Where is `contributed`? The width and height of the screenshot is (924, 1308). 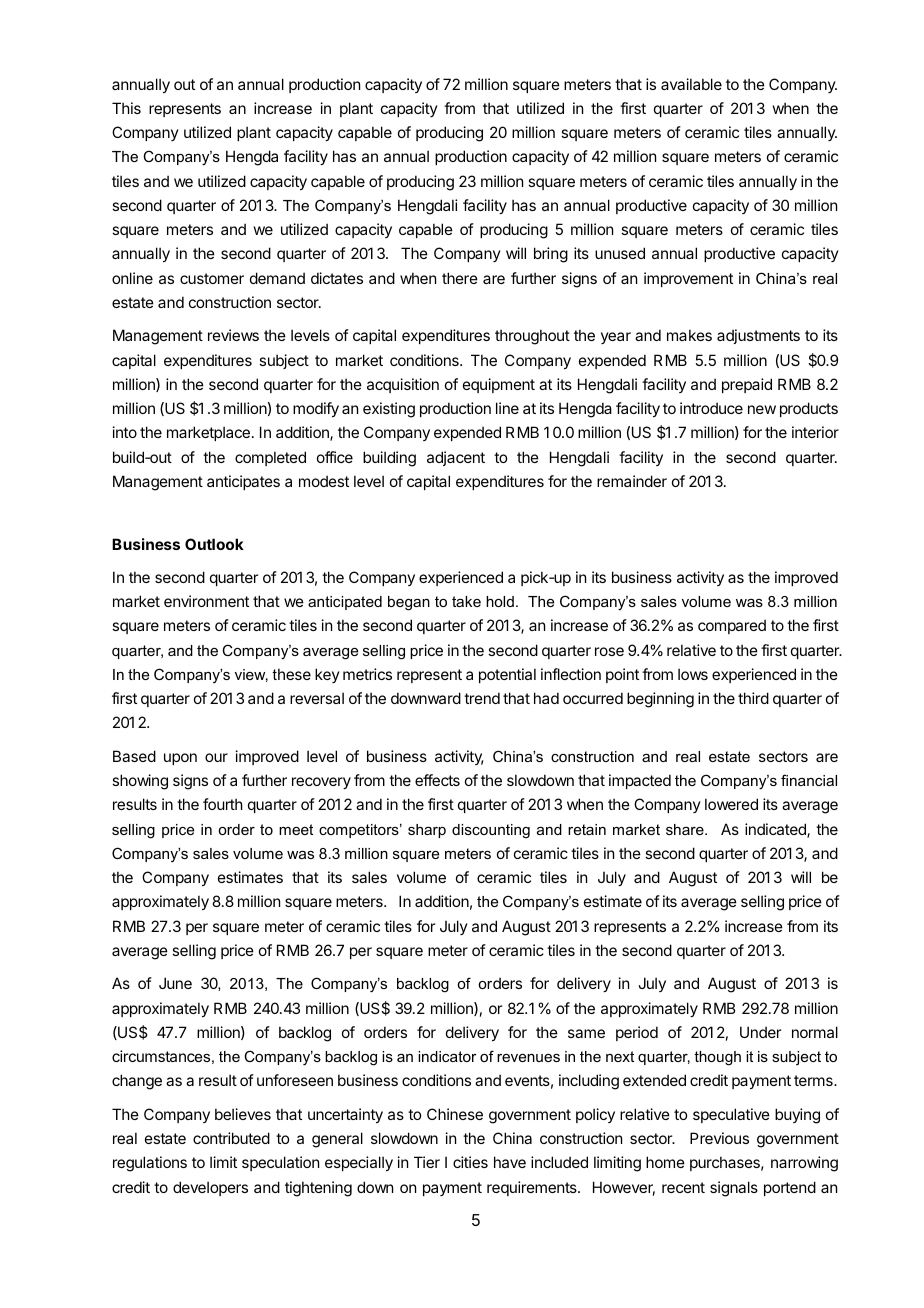
contributed is located at coordinates (231, 1138).
